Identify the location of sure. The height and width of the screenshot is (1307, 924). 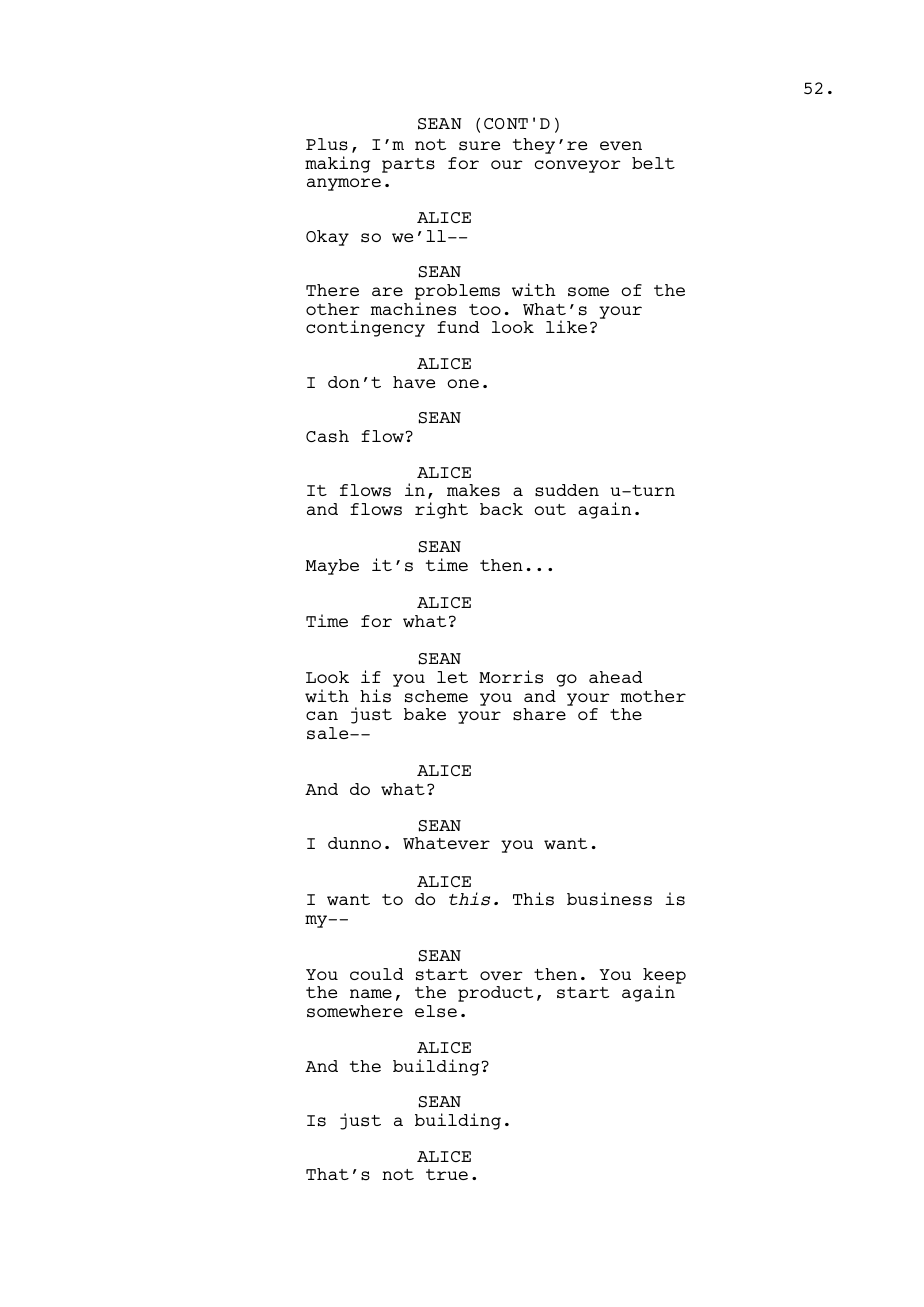
(479, 146).
